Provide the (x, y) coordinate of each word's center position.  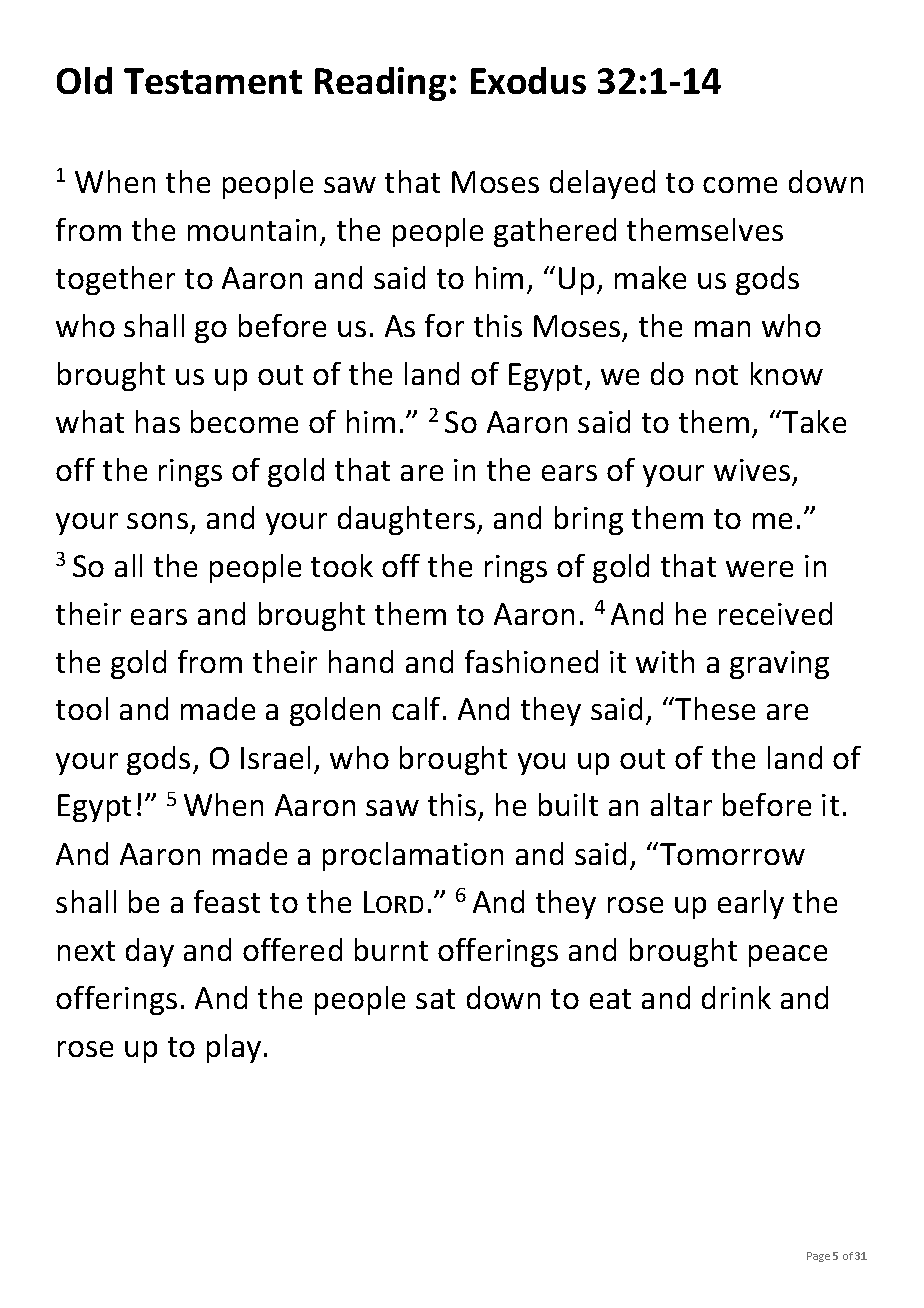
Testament (213, 81)
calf (416, 708)
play (234, 1048)
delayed (602, 184)
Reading (380, 84)
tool (82, 708)
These (715, 708)
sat (435, 999)
